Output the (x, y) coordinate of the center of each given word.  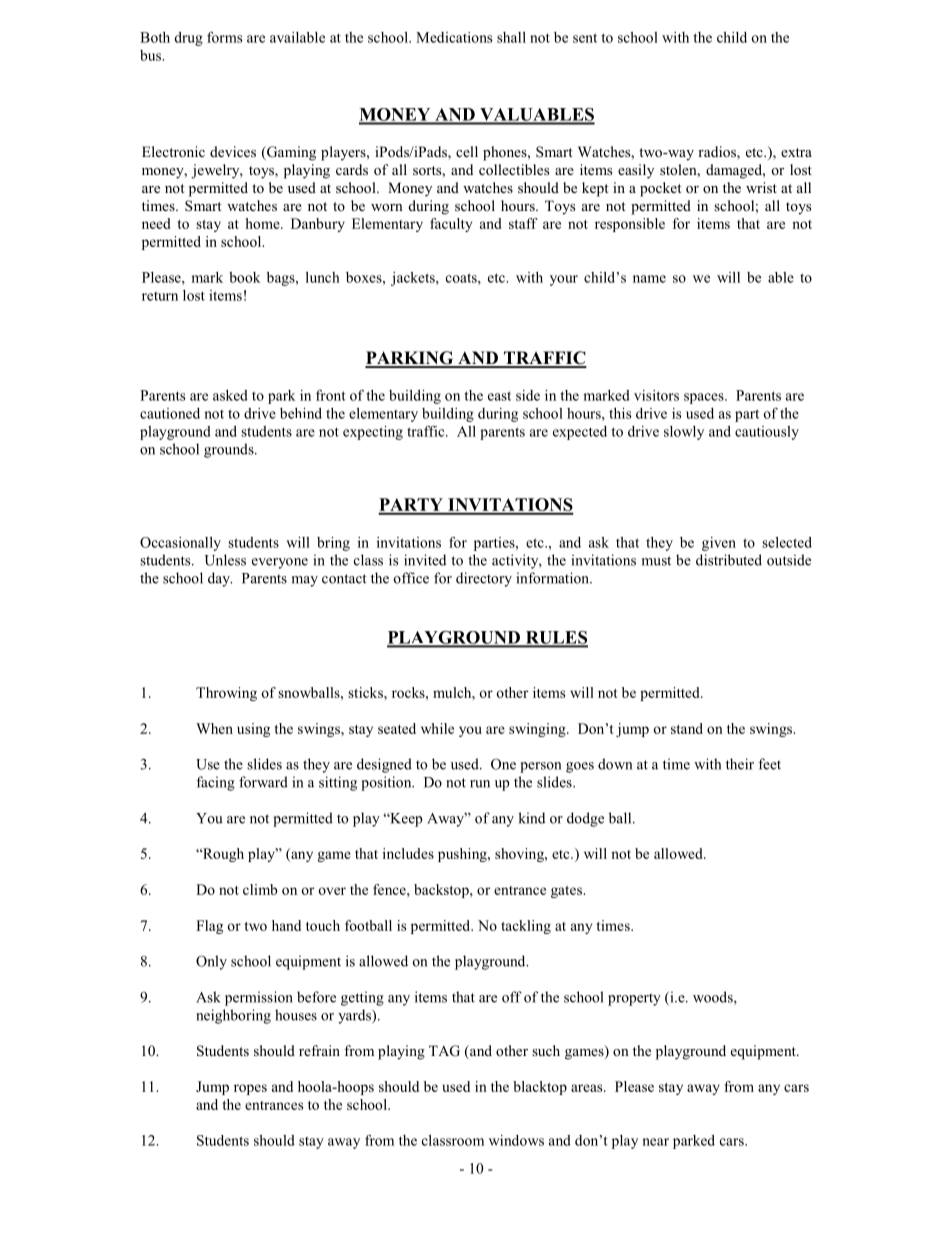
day (220, 579)
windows (516, 1140)
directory (484, 579)
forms (224, 37)
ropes (250, 1089)
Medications (454, 37)
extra (796, 152)
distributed (729, 560)
